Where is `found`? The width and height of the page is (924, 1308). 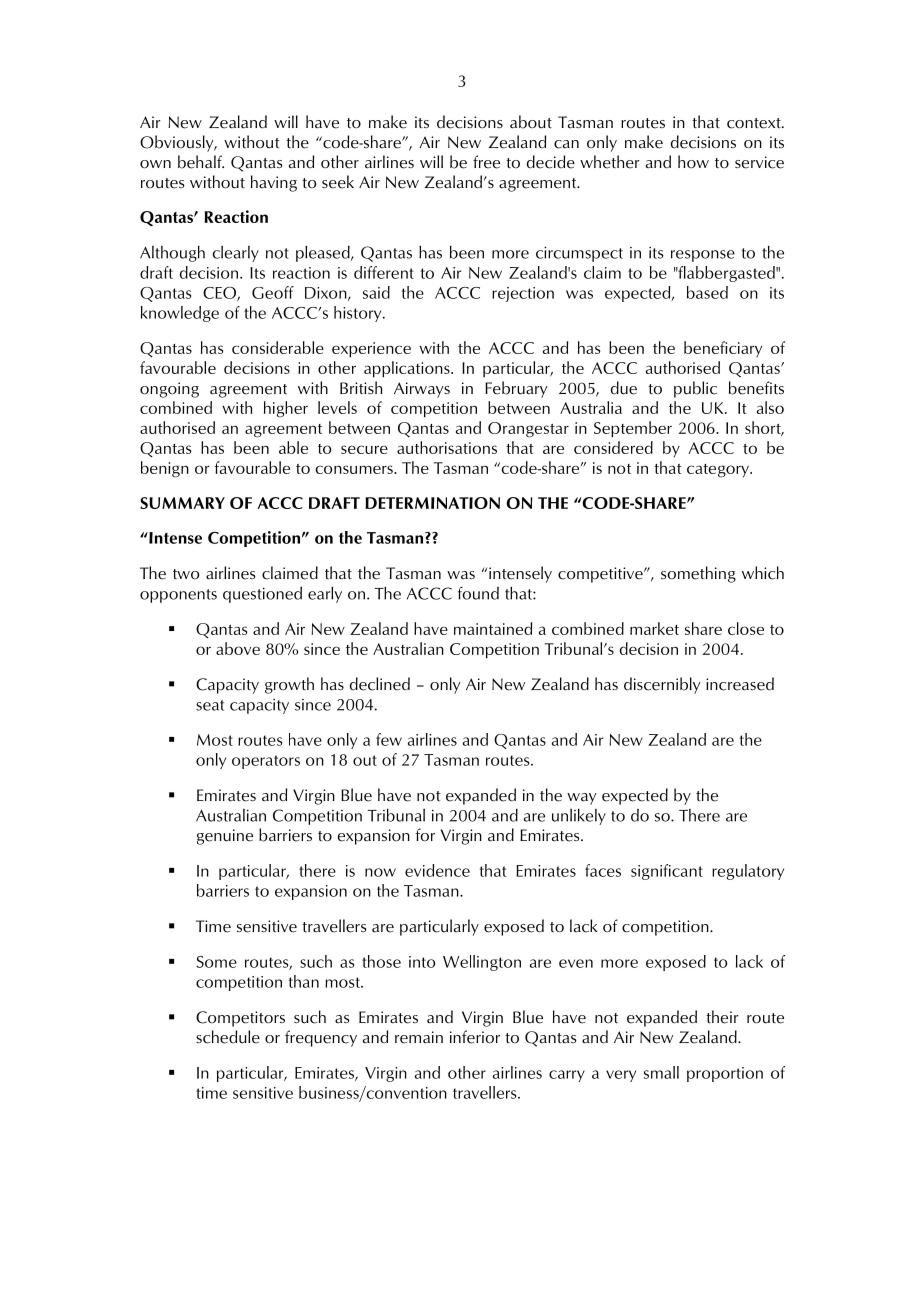
found is located at coordinates (478, 593).
